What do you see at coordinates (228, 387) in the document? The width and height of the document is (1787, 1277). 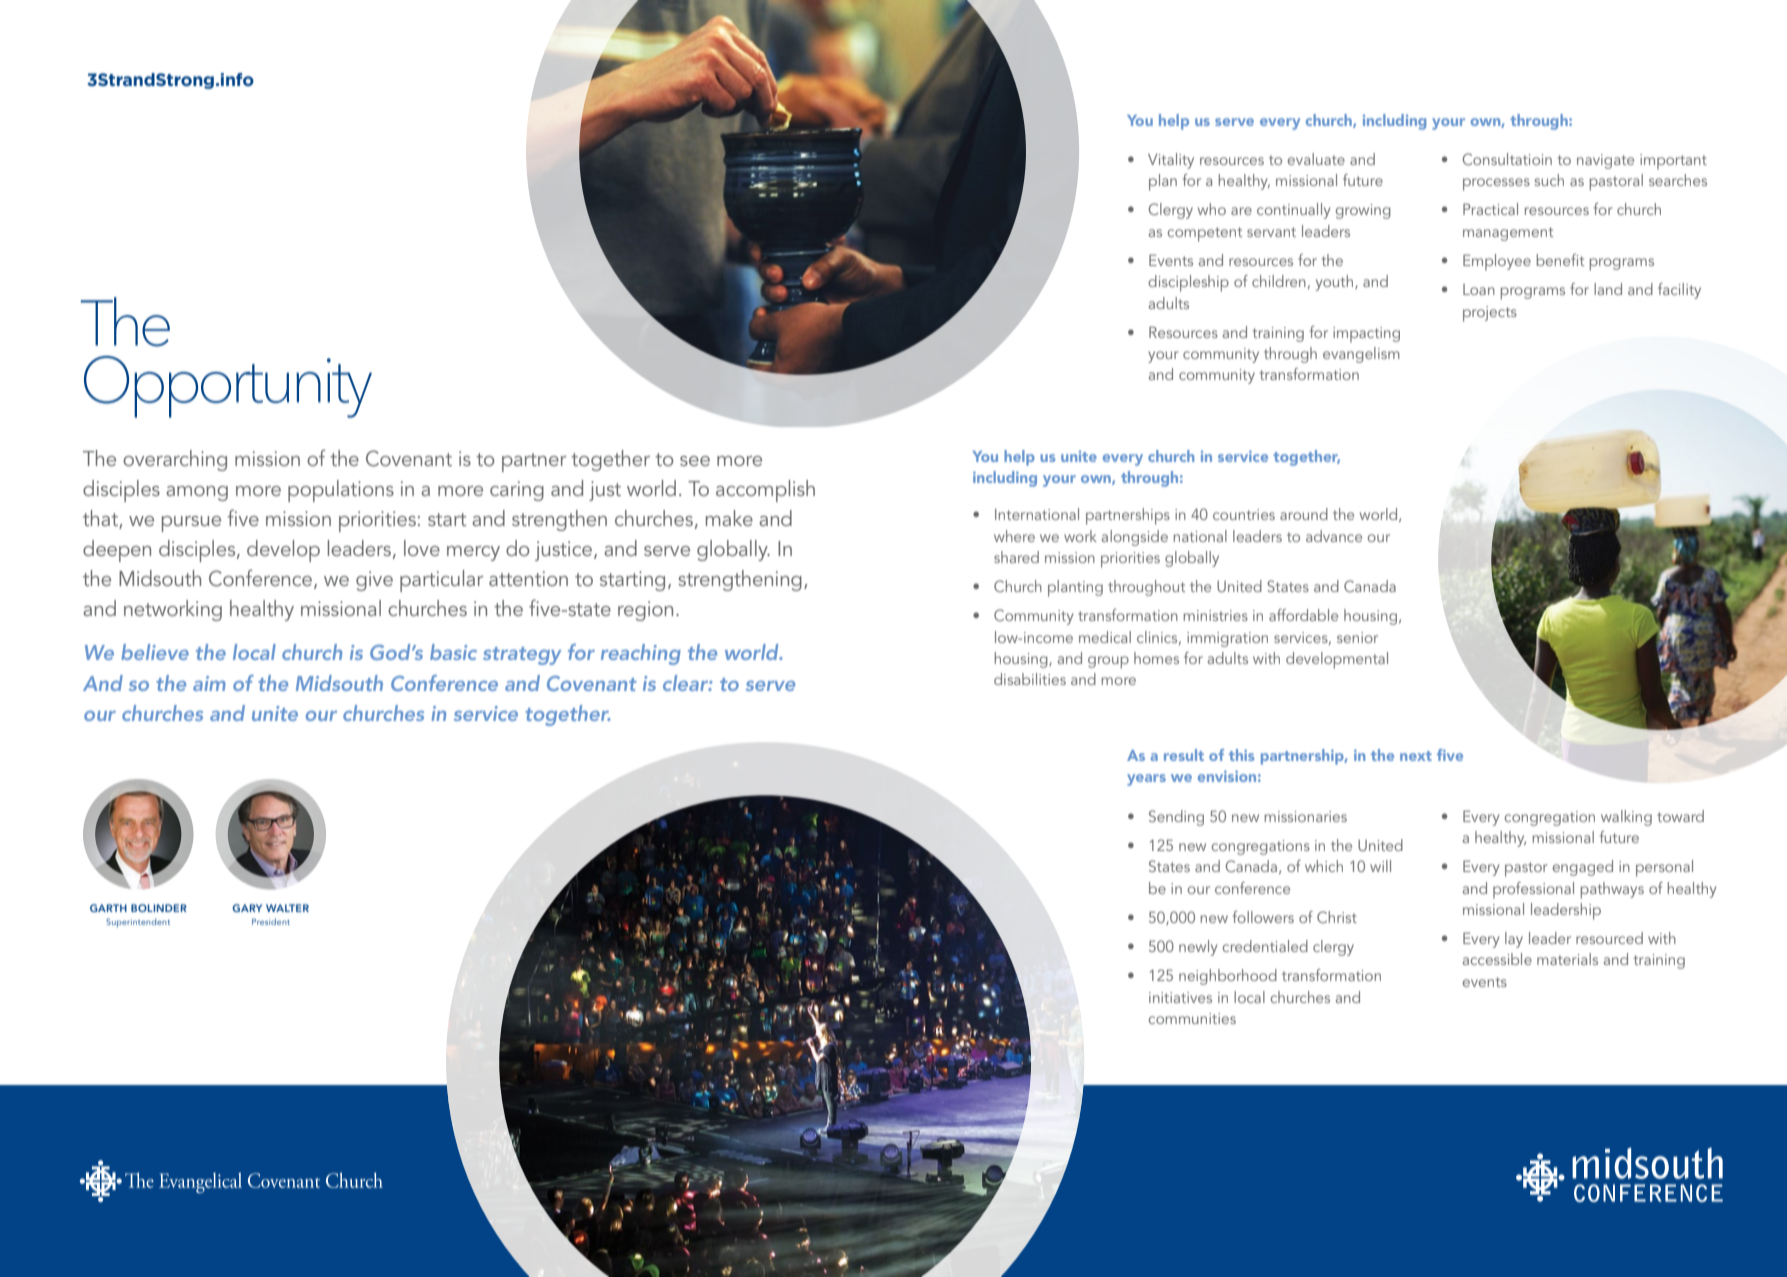 I see `Opportunity` at bounding box center [228, 387].
